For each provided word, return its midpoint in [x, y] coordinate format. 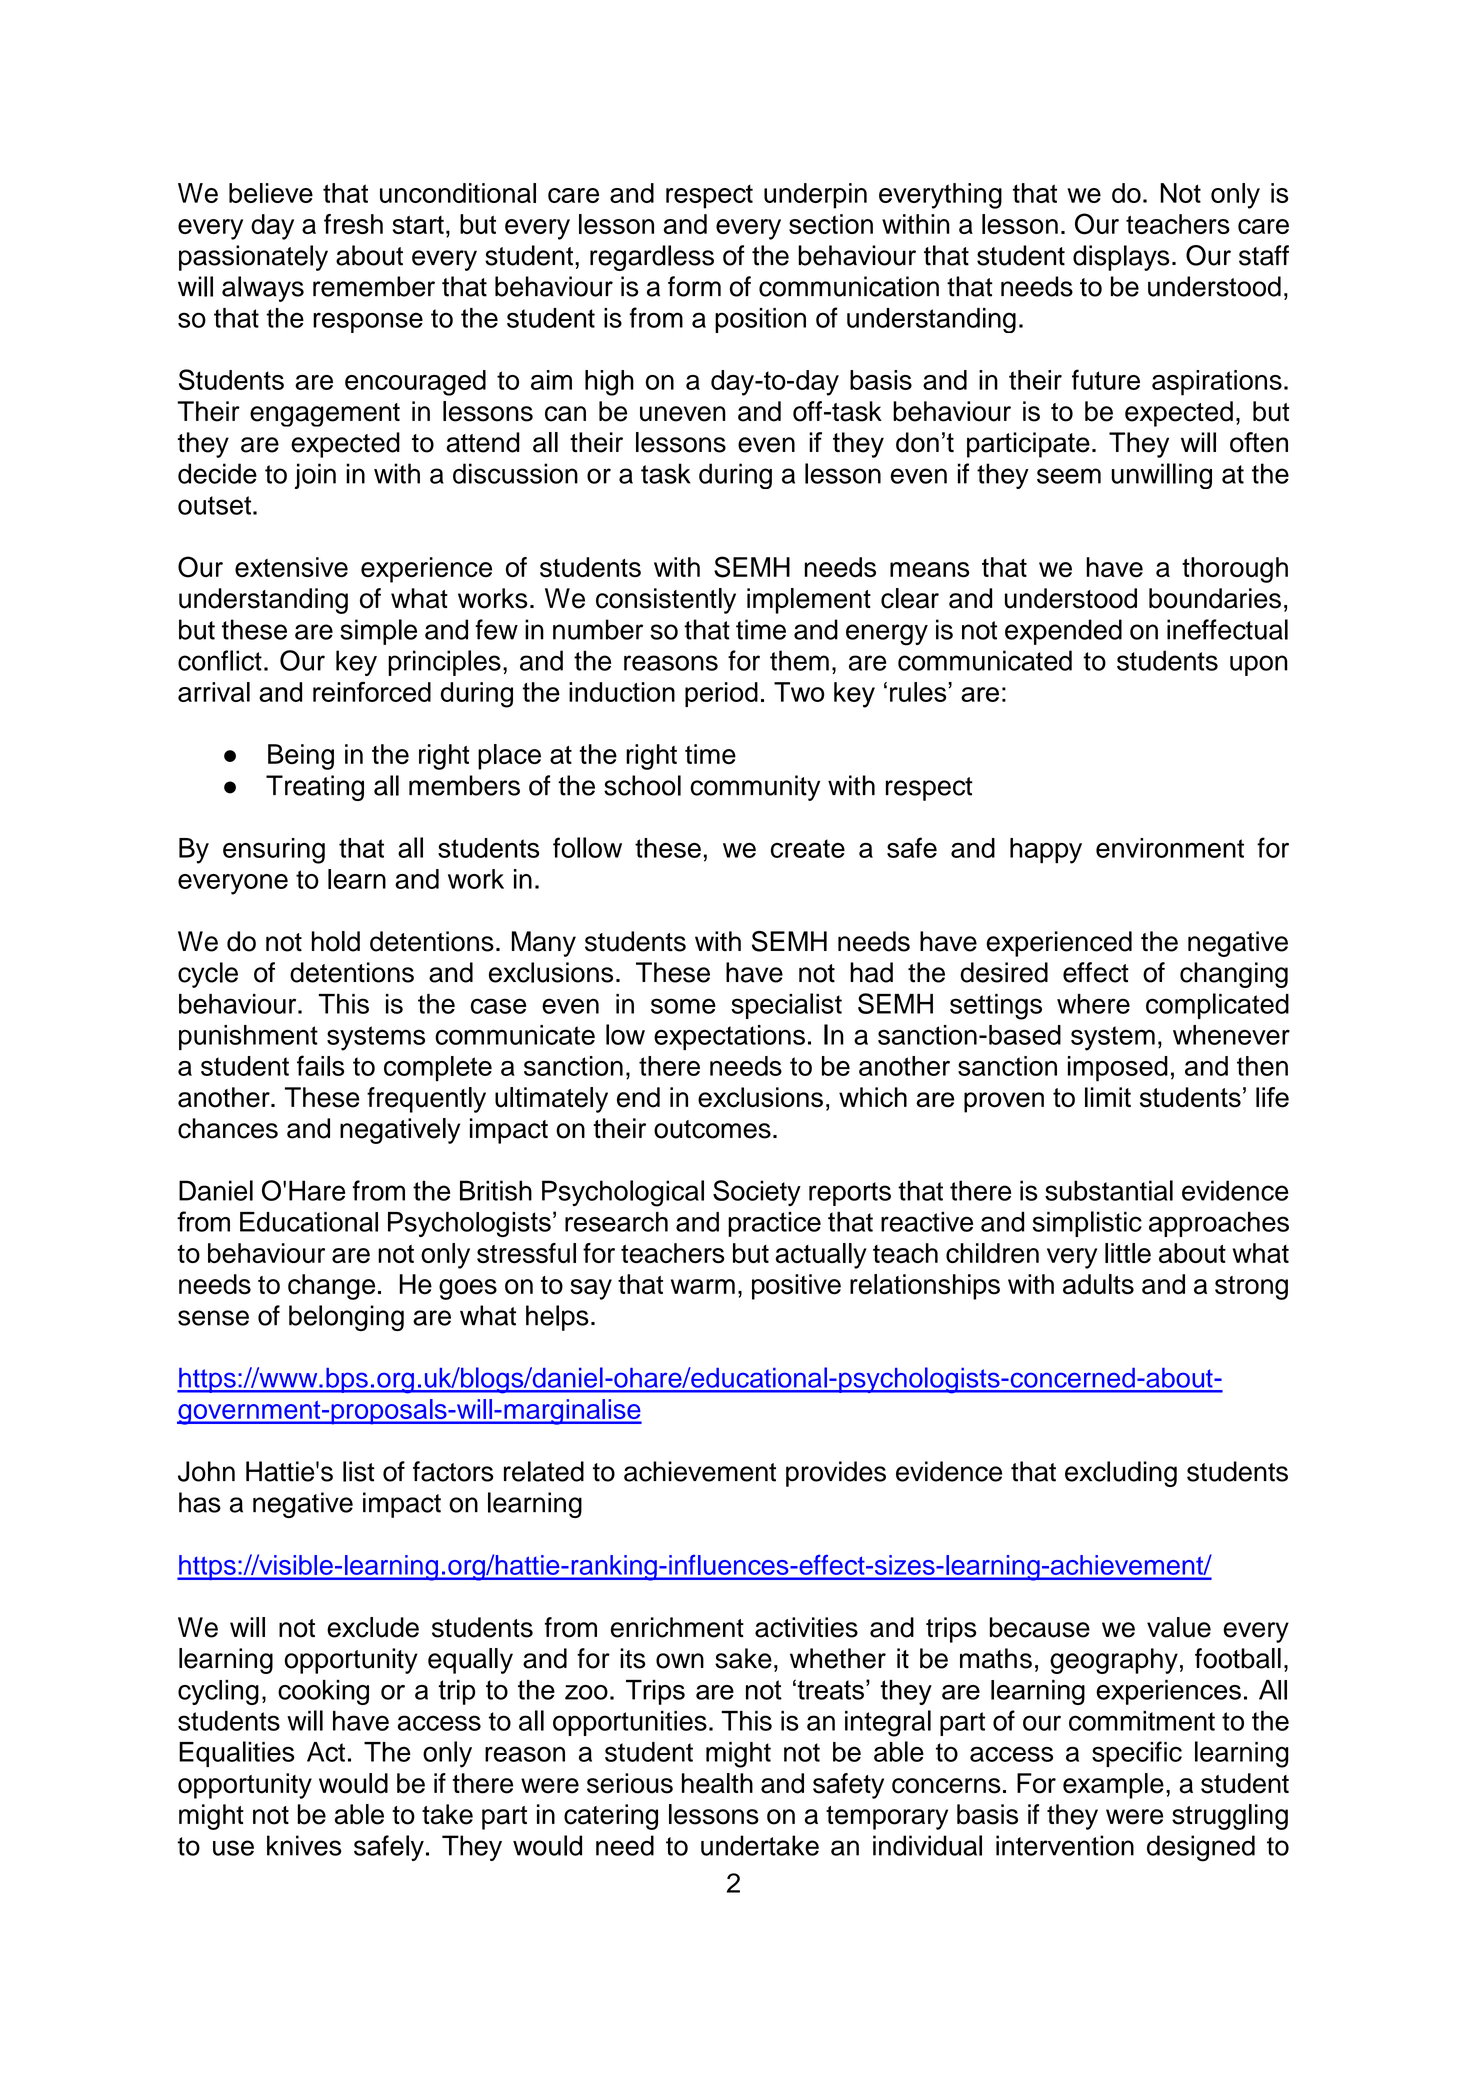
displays [1121, 258]
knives [304, 1845]
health [717, 1783]
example [1113, 1786]
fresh [353, 224]
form [694, 286]
